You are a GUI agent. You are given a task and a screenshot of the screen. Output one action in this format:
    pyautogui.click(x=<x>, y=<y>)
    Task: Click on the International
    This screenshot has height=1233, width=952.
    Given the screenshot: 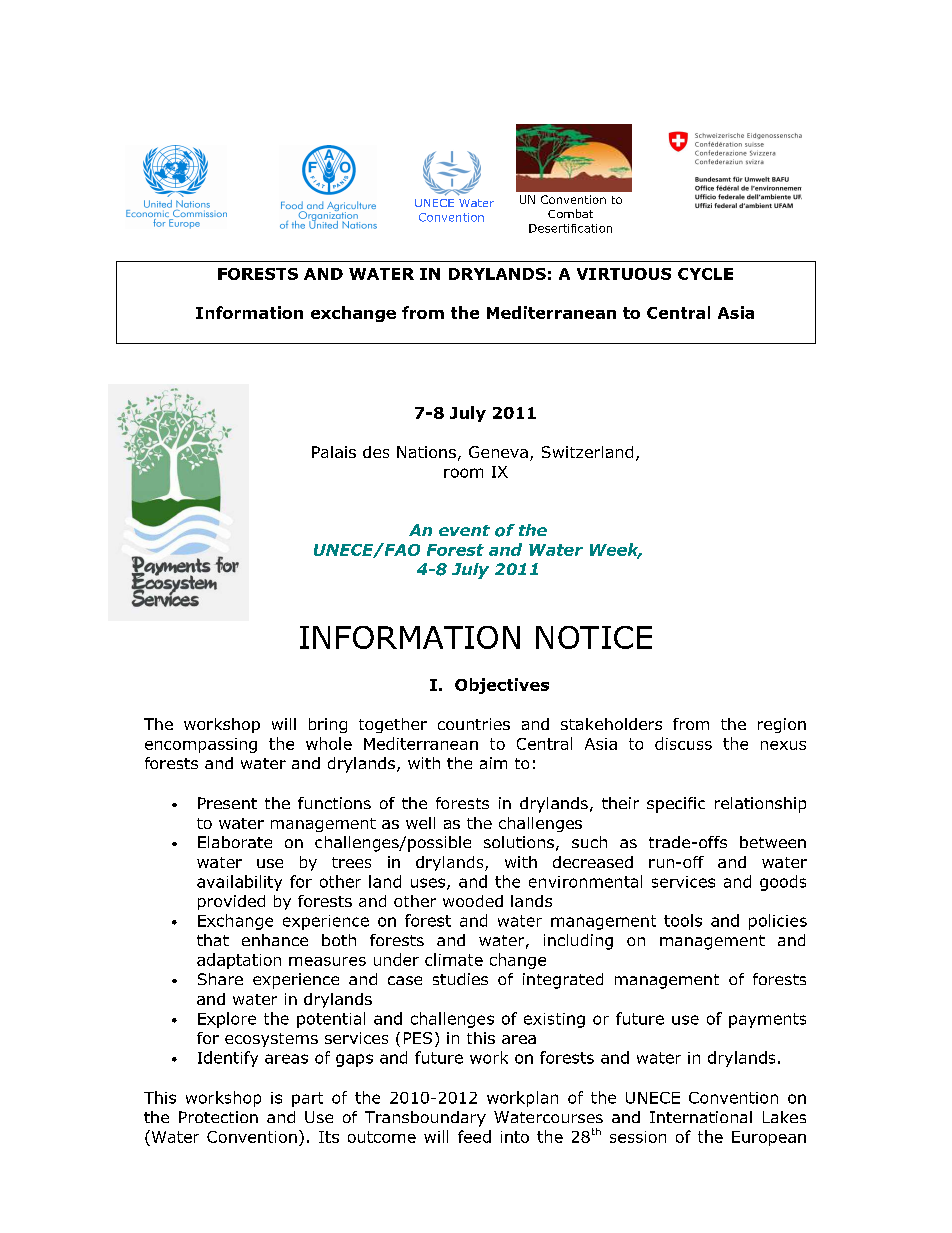 What is the action you would take?
    pyautogui.click(x=701, y=1117)
